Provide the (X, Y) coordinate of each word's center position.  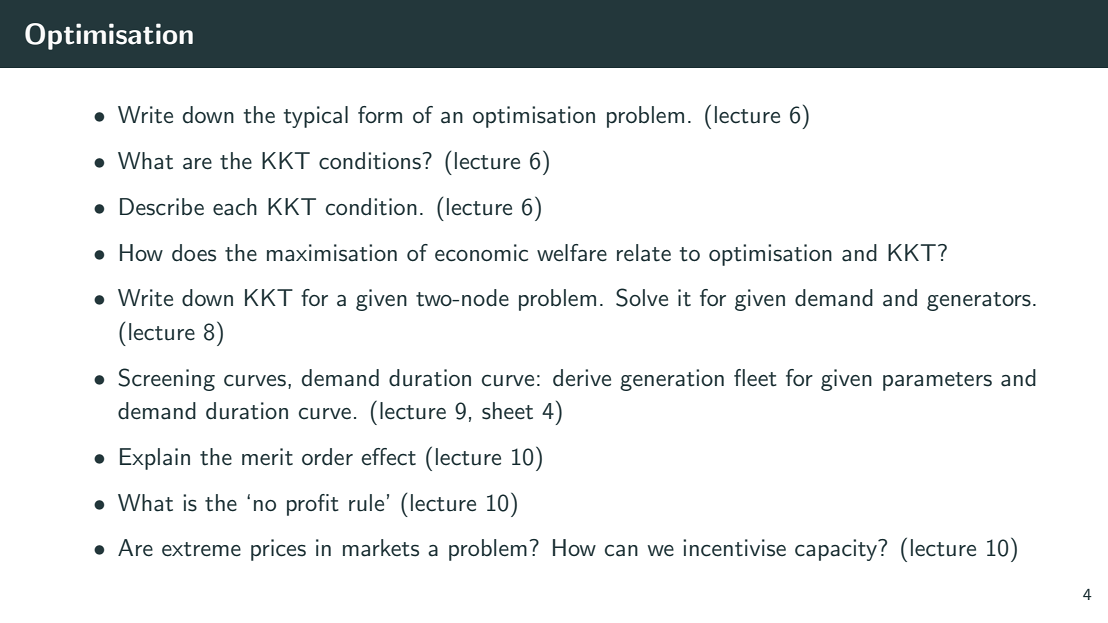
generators (979, 301)
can (621, 551)
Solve (642, 297)
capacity (837, 550)
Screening (166, 379)
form (380, 114)
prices (278, 550)
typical (316, 117)
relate (644, 253)
